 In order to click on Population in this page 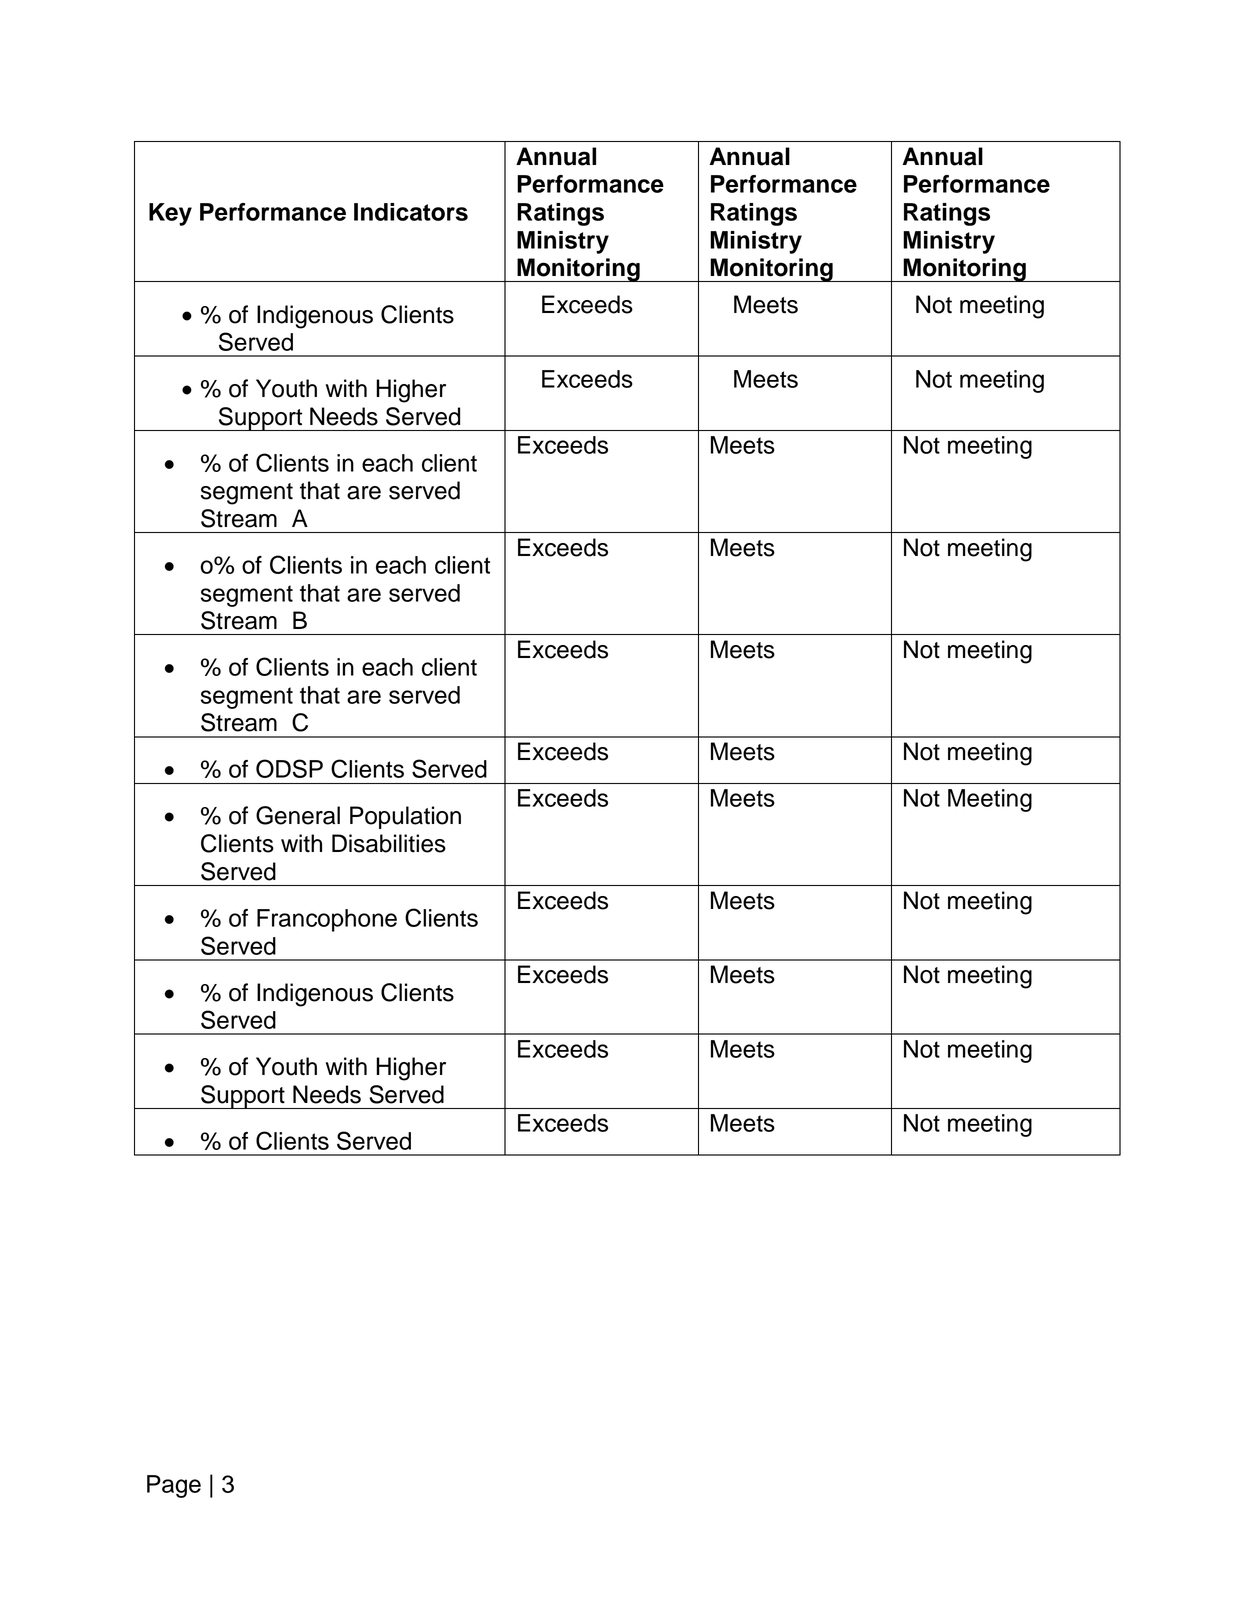, I will do `click(405, 817)`.
